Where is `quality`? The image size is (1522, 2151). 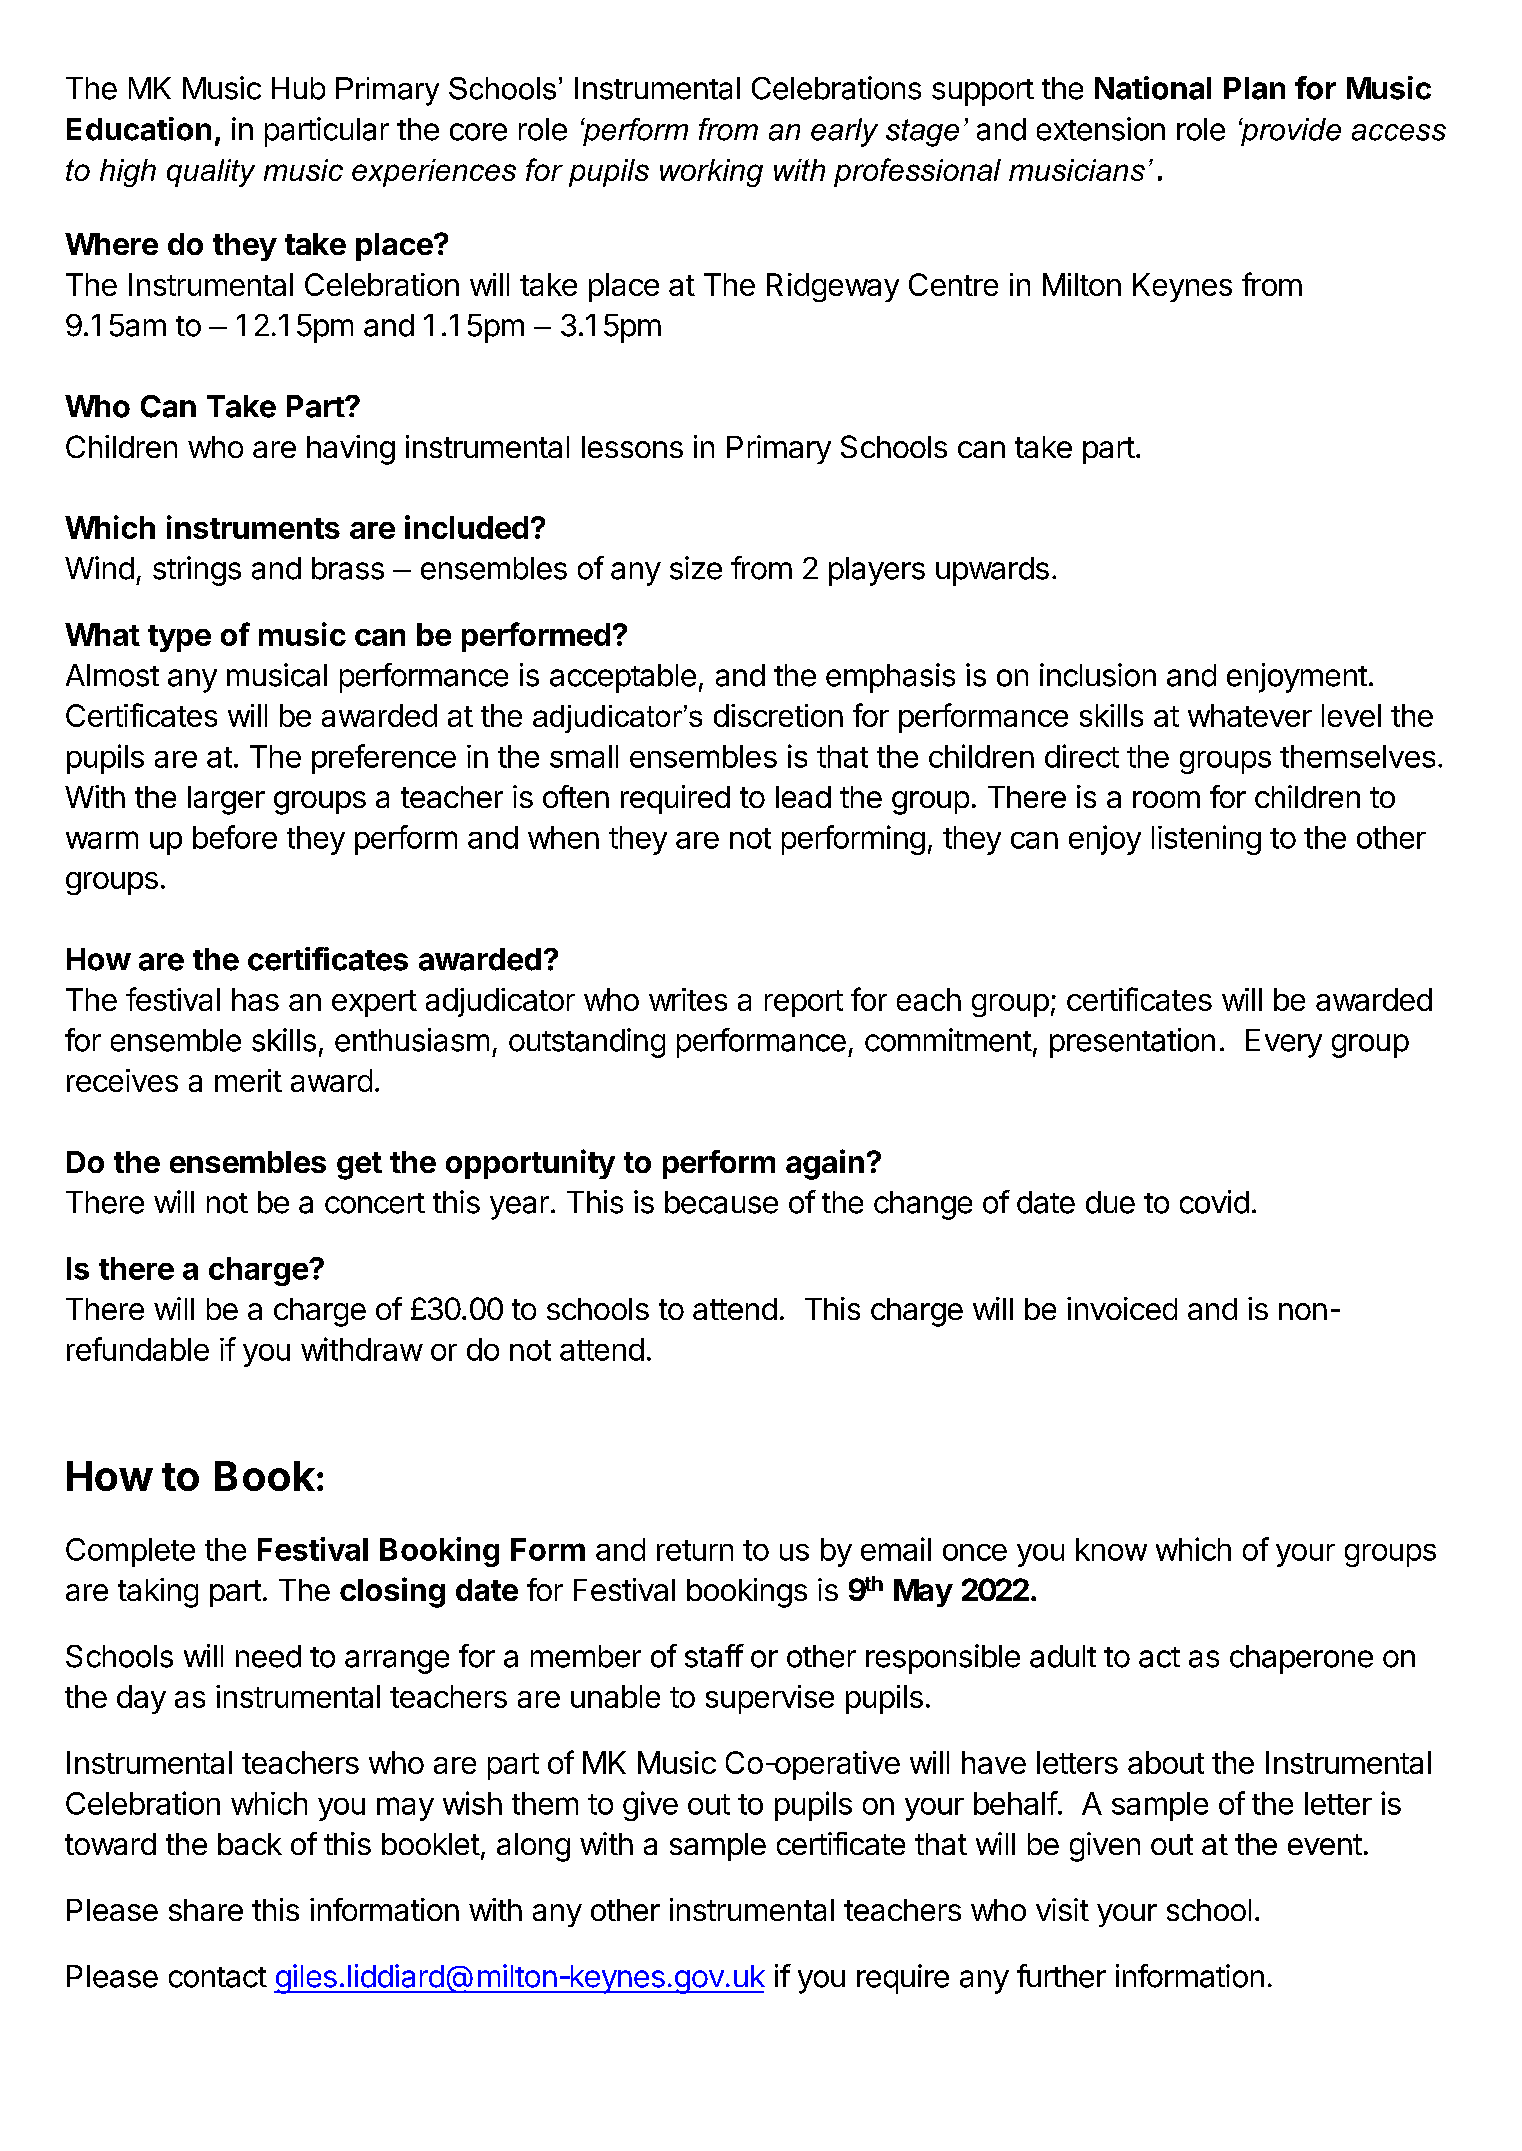
quality is located at coordinates (211, 173).
